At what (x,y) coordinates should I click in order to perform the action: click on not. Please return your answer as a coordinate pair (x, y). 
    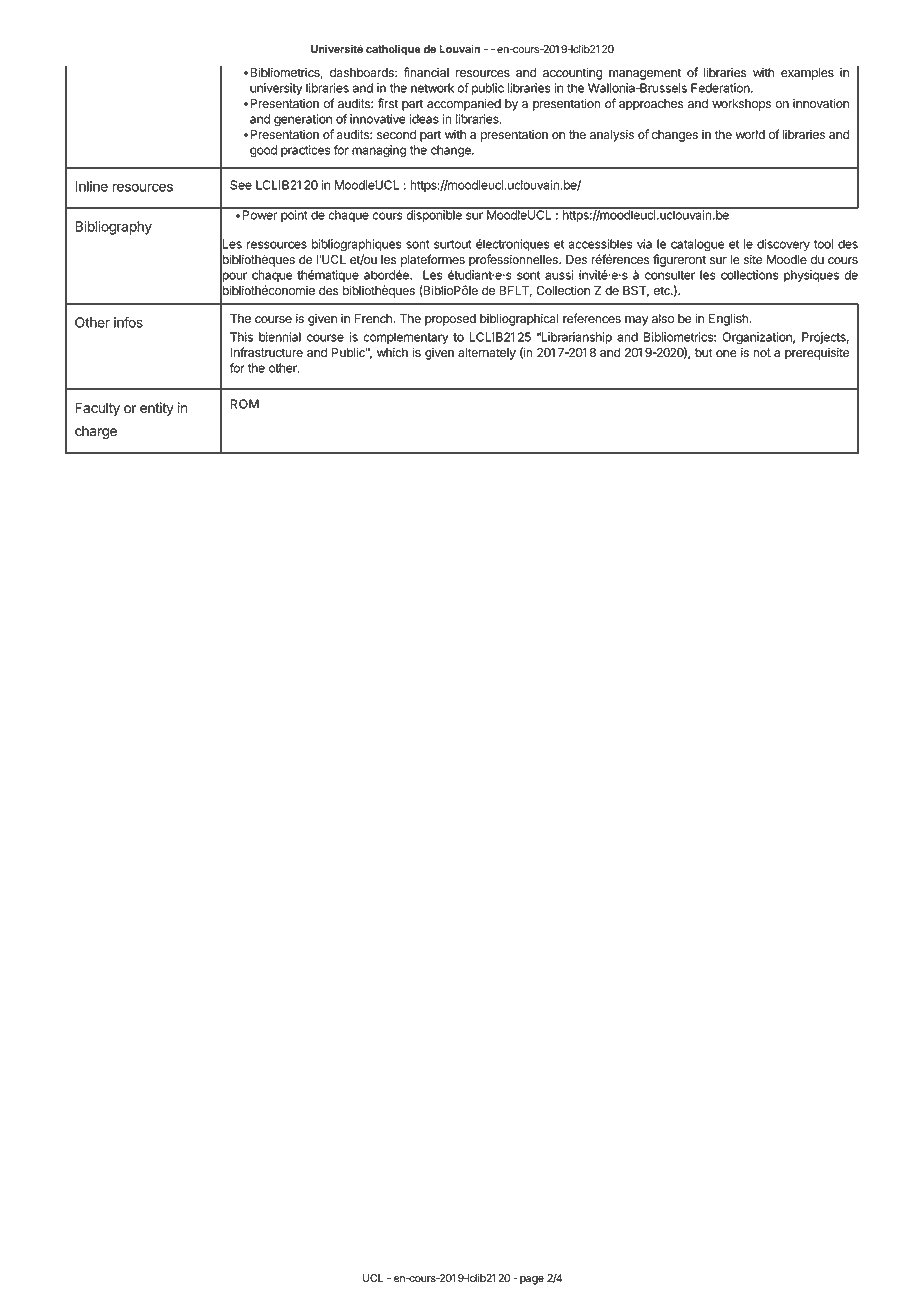
    Looking at the image, I should click on (762, 353).
